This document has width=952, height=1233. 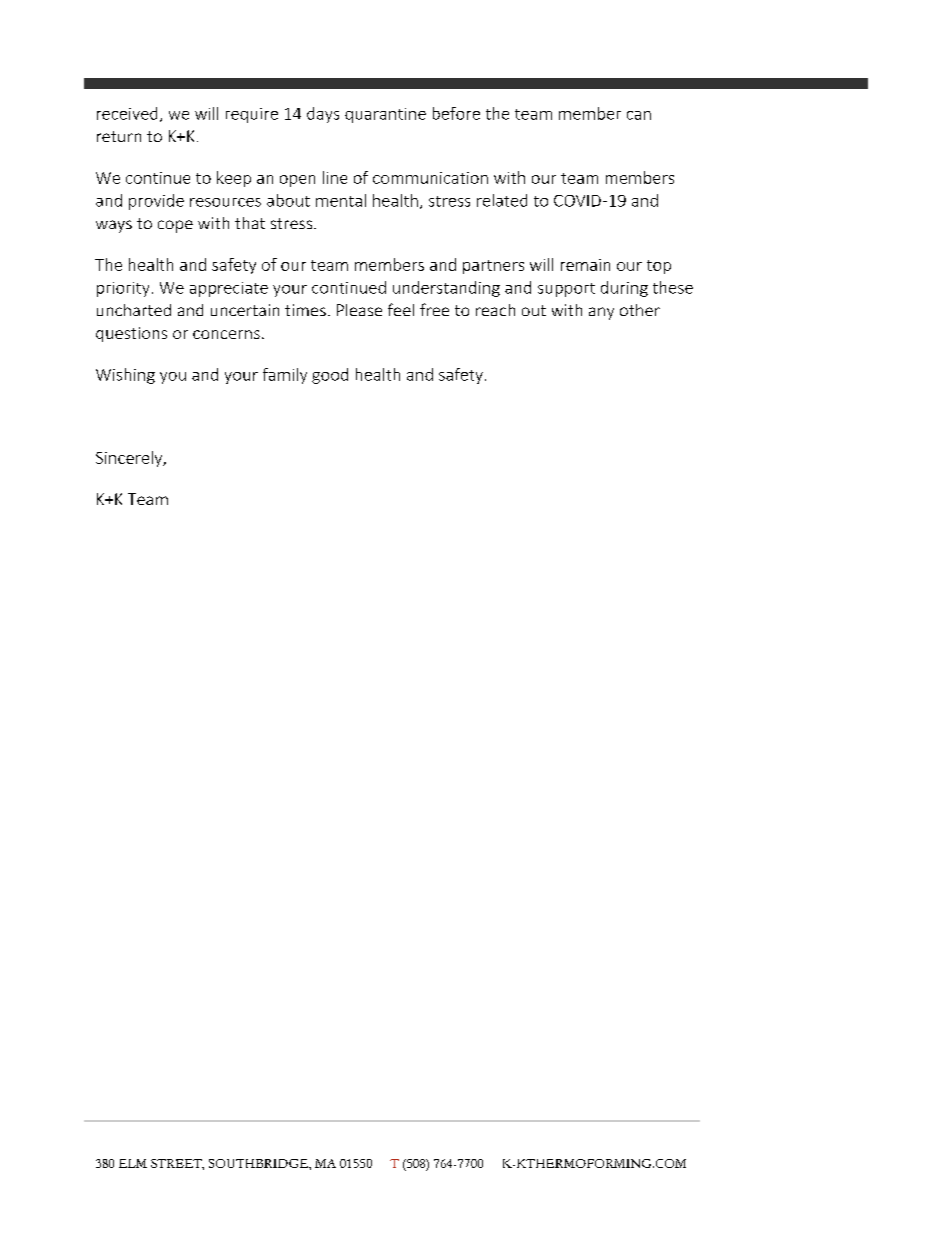 I want to click on feel, so click(x=401, y=309).
